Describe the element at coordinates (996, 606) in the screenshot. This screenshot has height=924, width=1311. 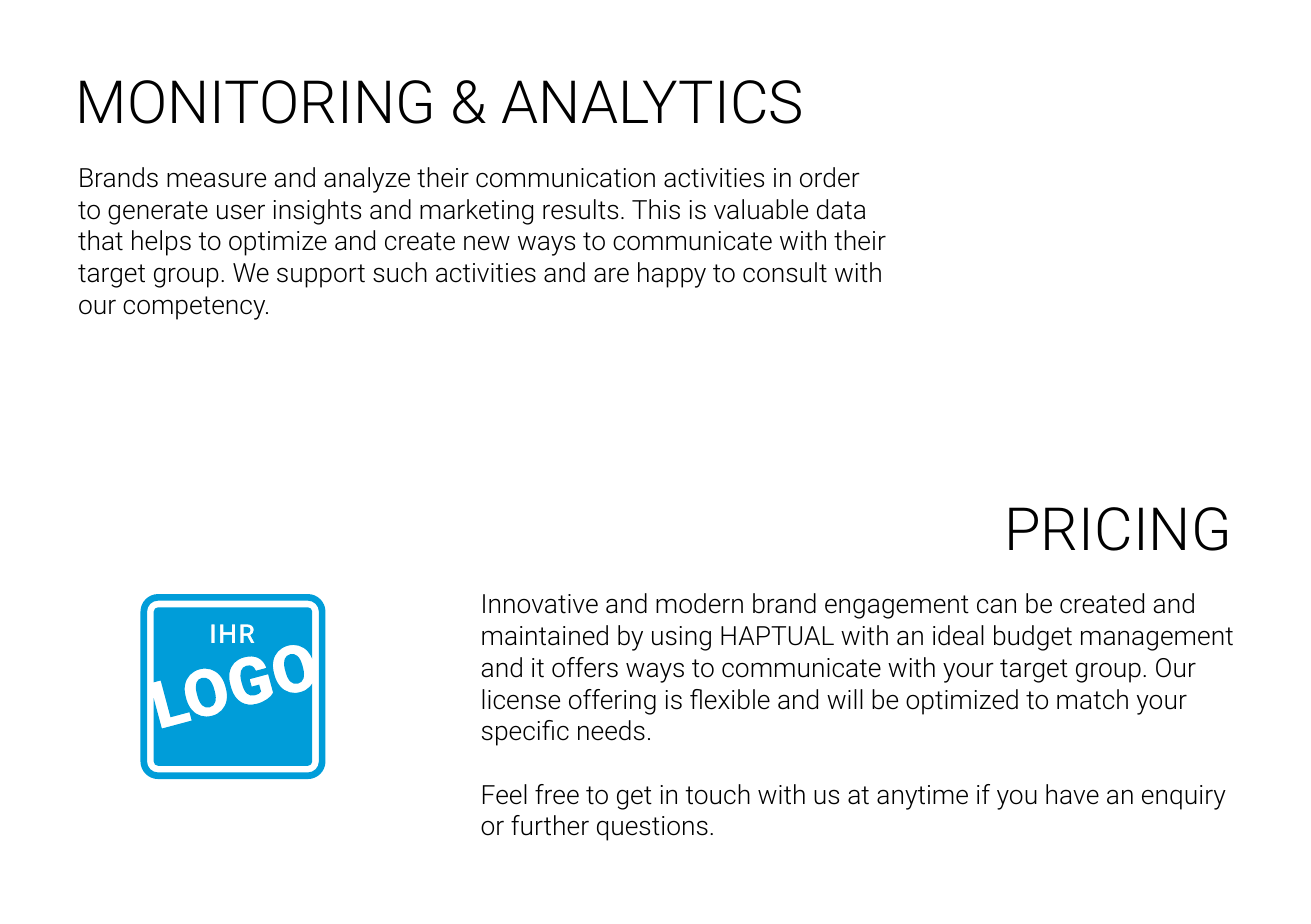
I see `can` at that location.
